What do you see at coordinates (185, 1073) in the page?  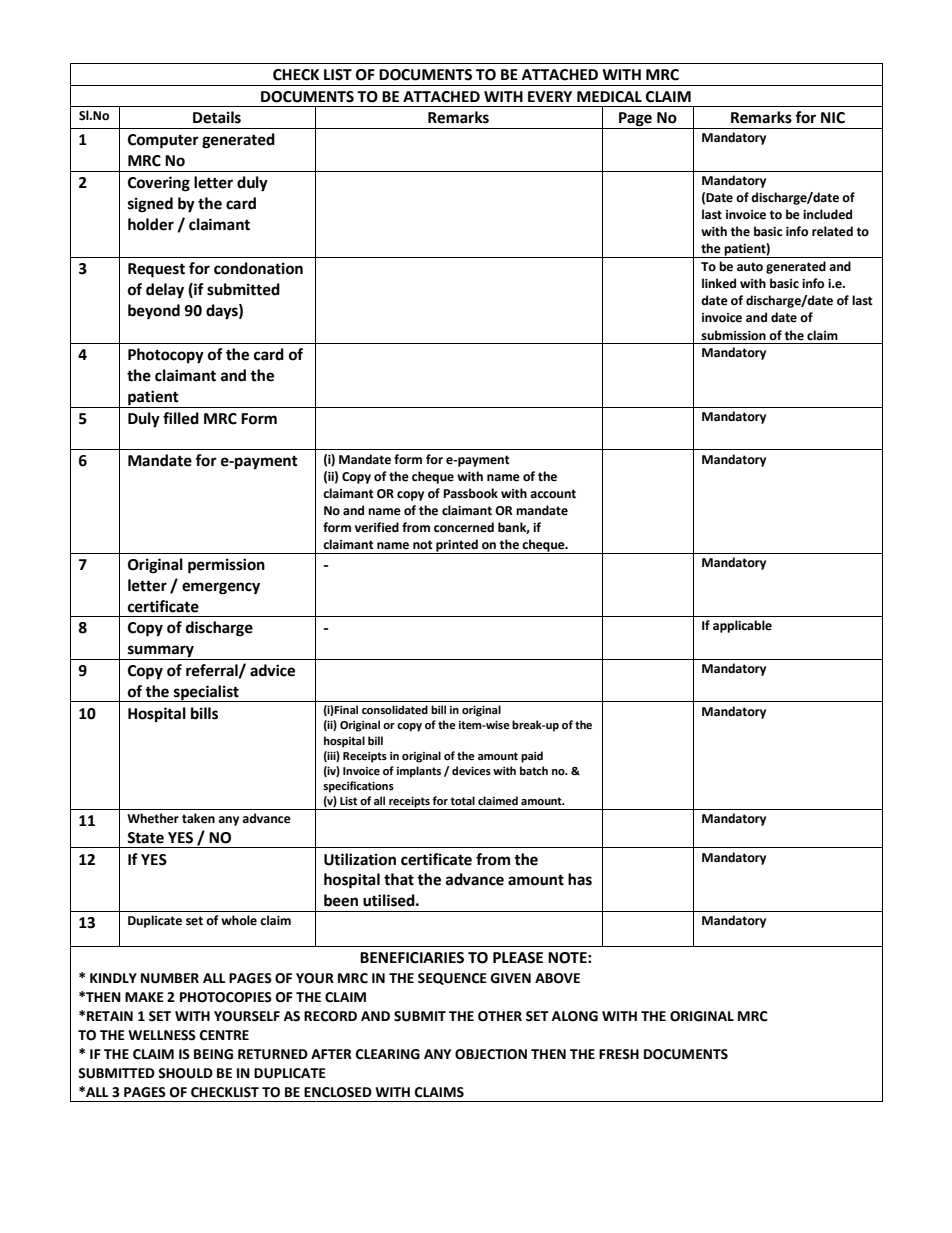 I see `SHOULD` at bounding box center [185, 1073].
